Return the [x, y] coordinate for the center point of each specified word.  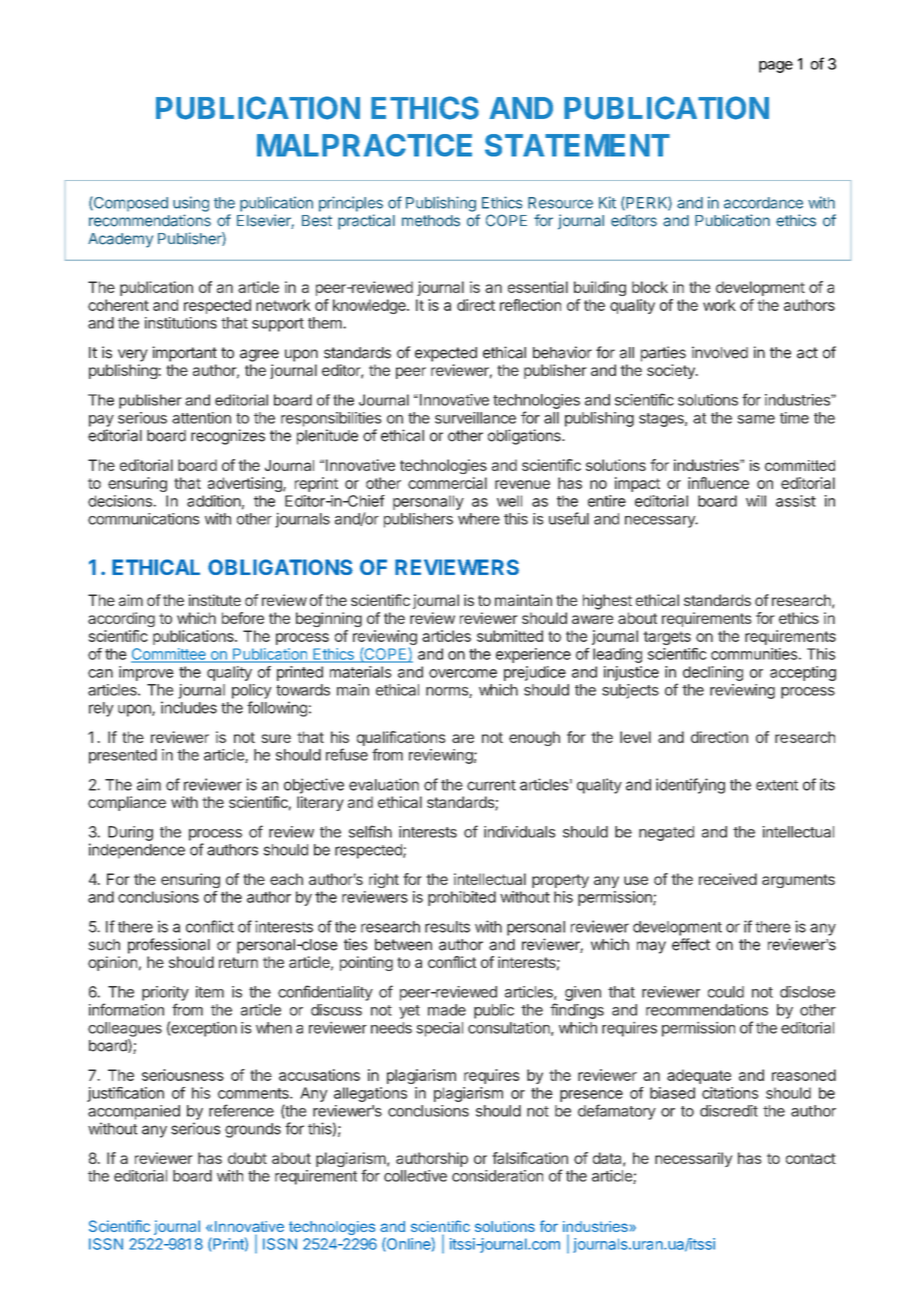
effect [691, 944]
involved [720, 352]
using [191, 204]
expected [446, 354]
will [756, 501]
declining [713, 673]
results [447, 927]
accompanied [134, 1112]
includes [189, 707]
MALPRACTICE [364, 145]
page [776, 67]
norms [448, 692]
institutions [181, 323]
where [479, 519]
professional [169, 946]
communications [144, 519]
